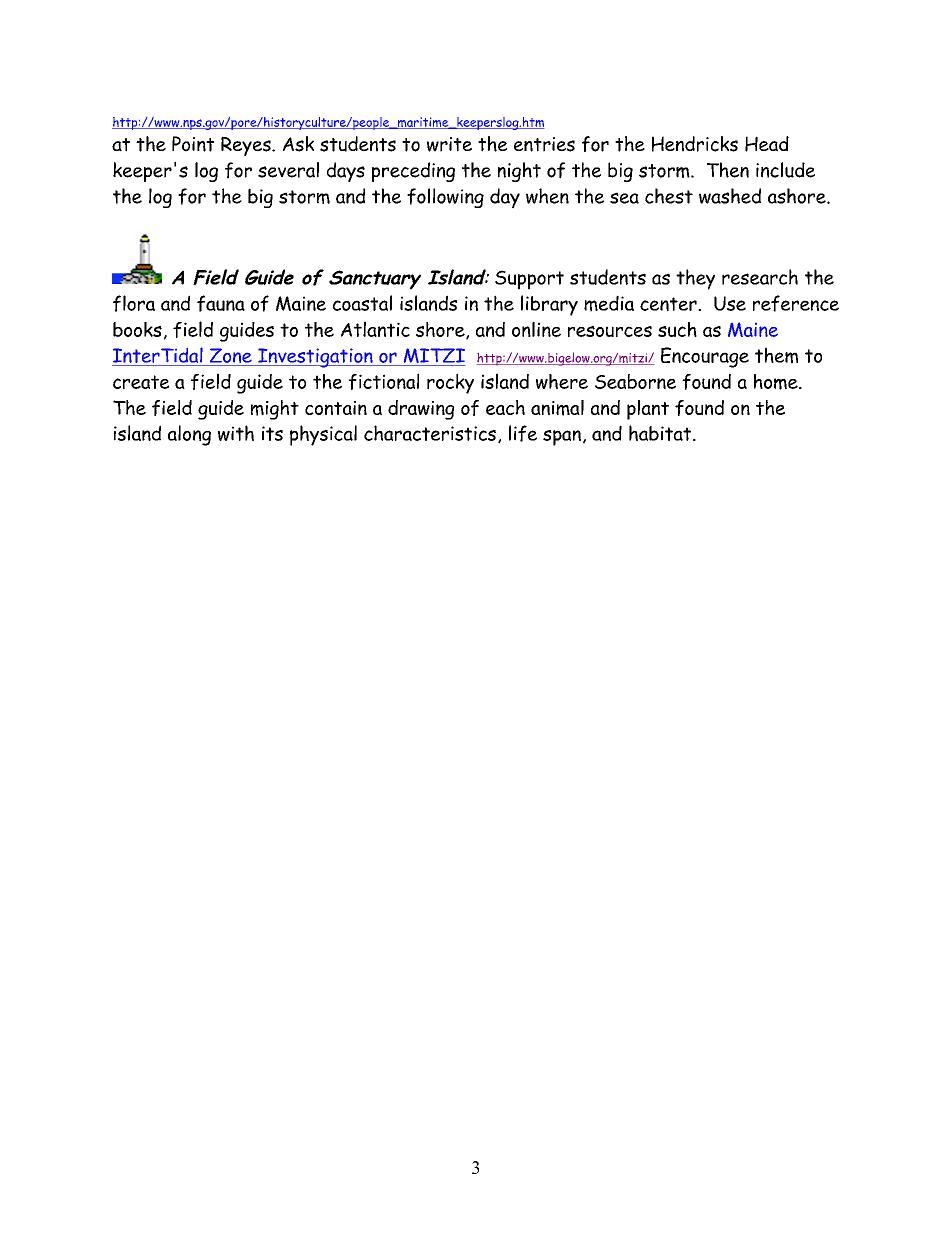 The width and height of the screenshot is (952, 1233). What do you see at coordinates (430, 433) in the screenshot?
I see `characteristics` at bounding box center [430, 433].
